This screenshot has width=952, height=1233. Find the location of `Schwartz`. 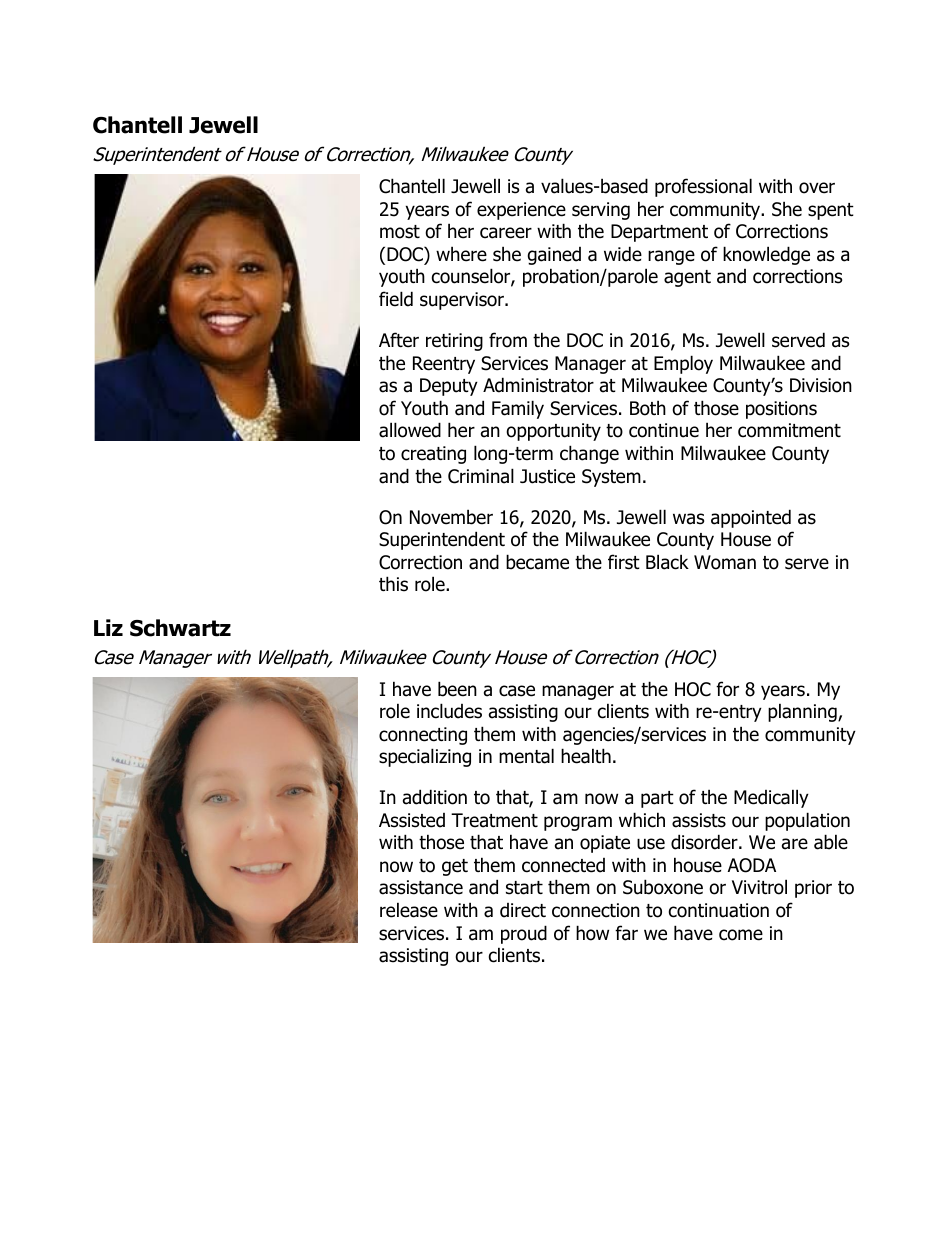

Schwartz is located at coordinates (180, 628).
